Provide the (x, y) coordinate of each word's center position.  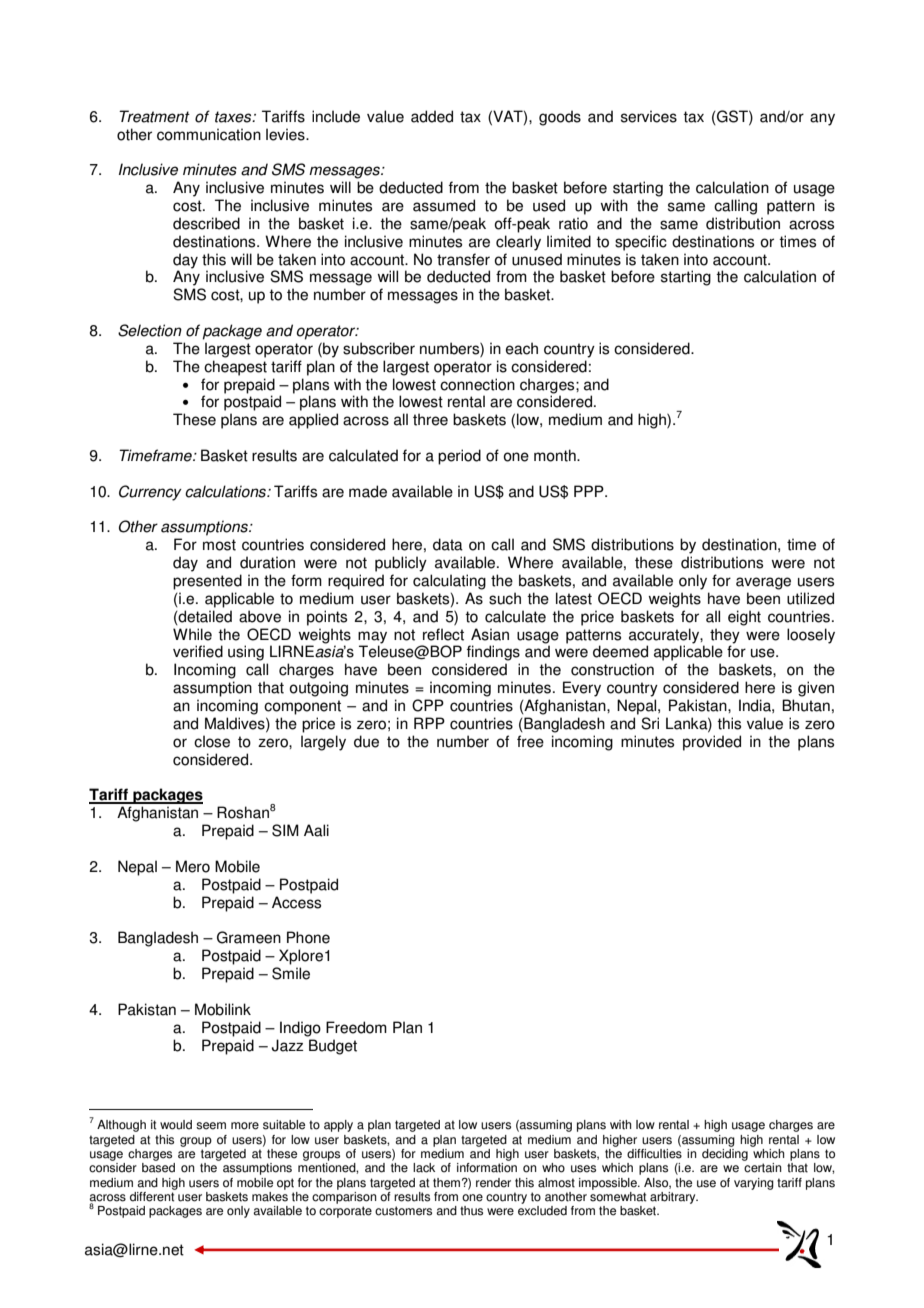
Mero (193, 866)
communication (209, 134)
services (649, 116)
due (366, 741)
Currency (150, 493)
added (432, 116)
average (763, 583)
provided (712, 743)
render (493, 1183)
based (158, 1168)
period (459, 457)
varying (754, 1184)
